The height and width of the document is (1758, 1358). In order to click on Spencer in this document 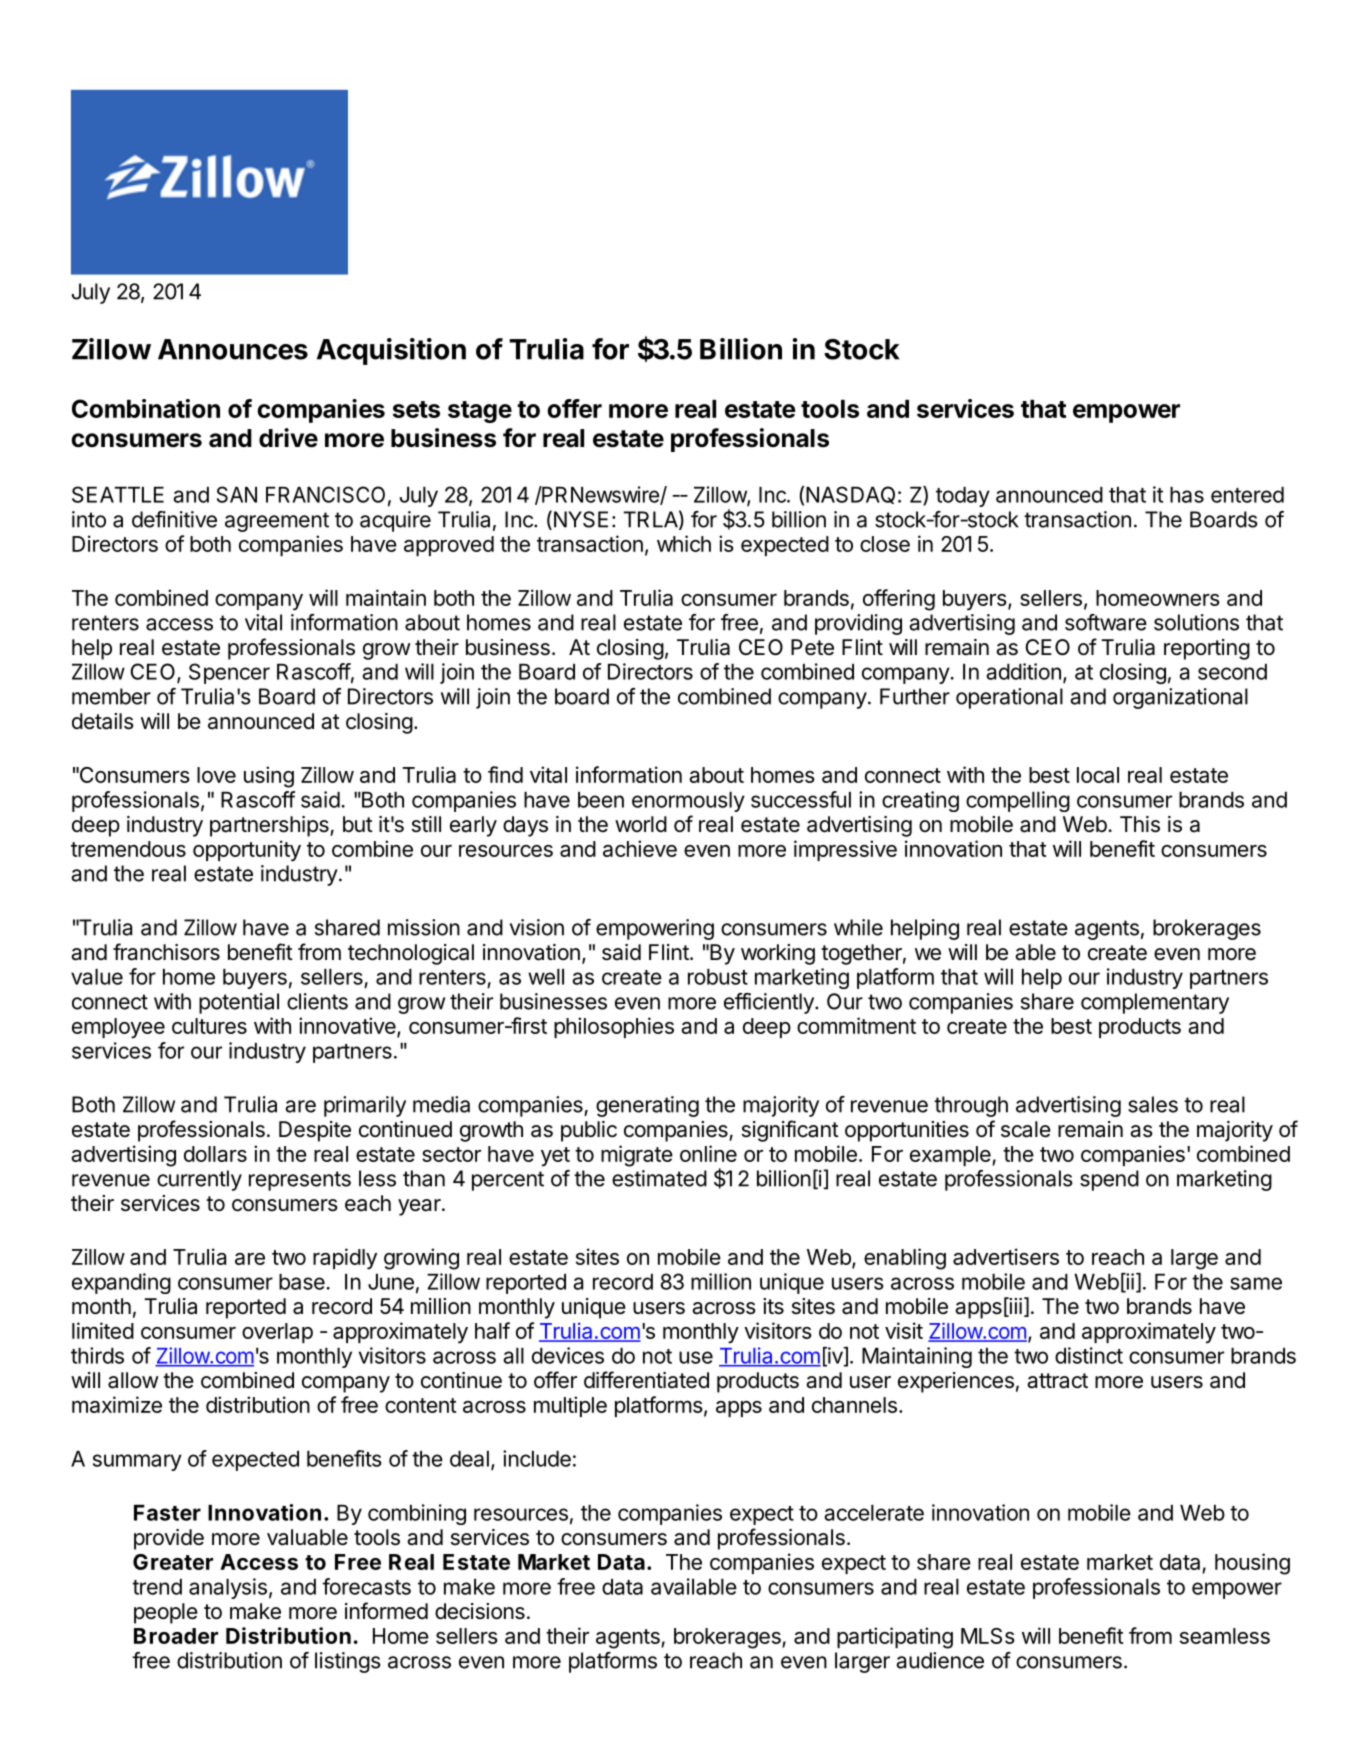, I will do `click(229, 673)`.
